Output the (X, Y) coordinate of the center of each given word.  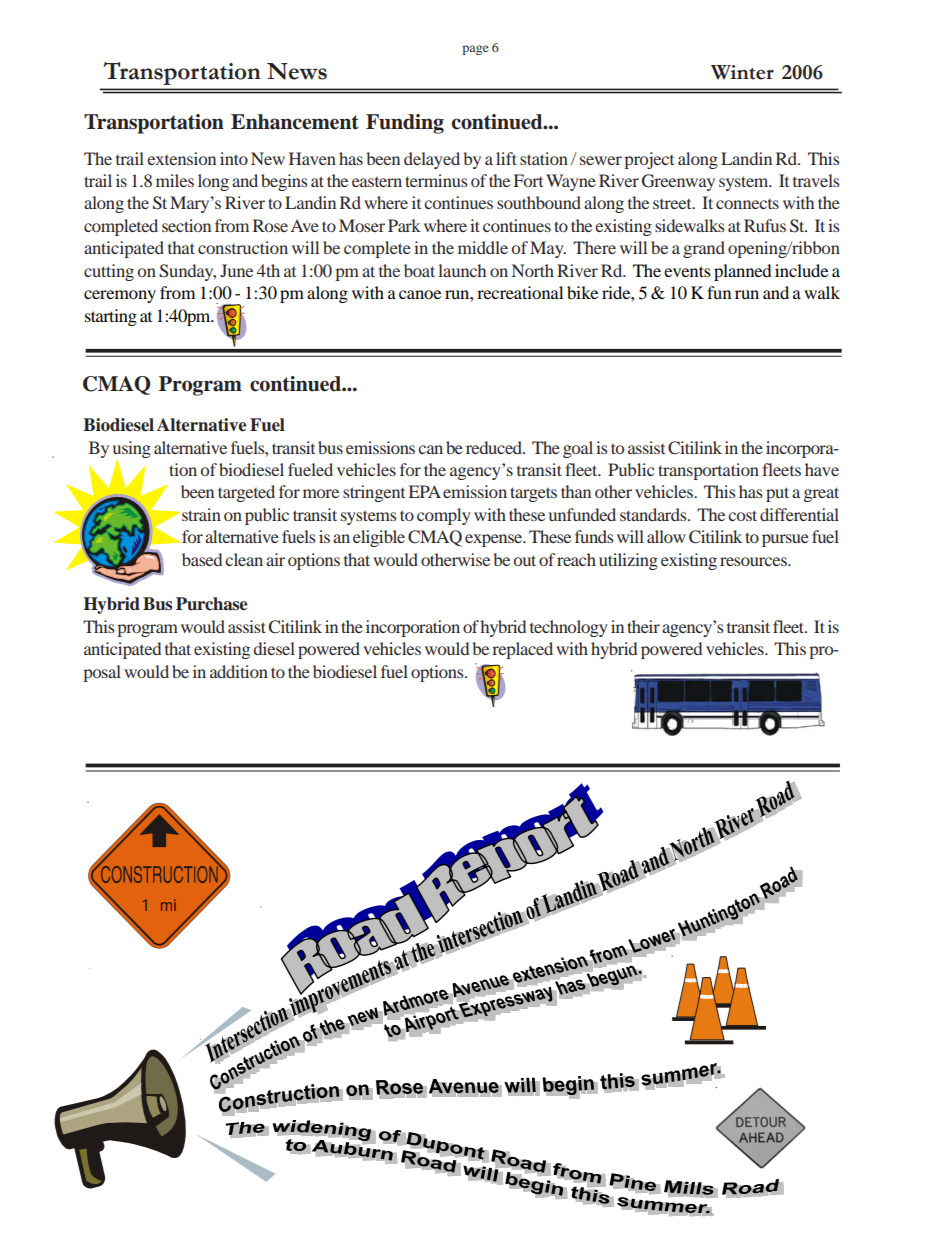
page (475, 50)
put (777, 494)
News (297, 71)
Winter (742, 72)
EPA (425, 491)
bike (582, 292)
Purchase (211, 604)
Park (404, 225)
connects (747, 204)
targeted (246, 493)
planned (743, 272)
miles (175, 180)
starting (111, 317)
